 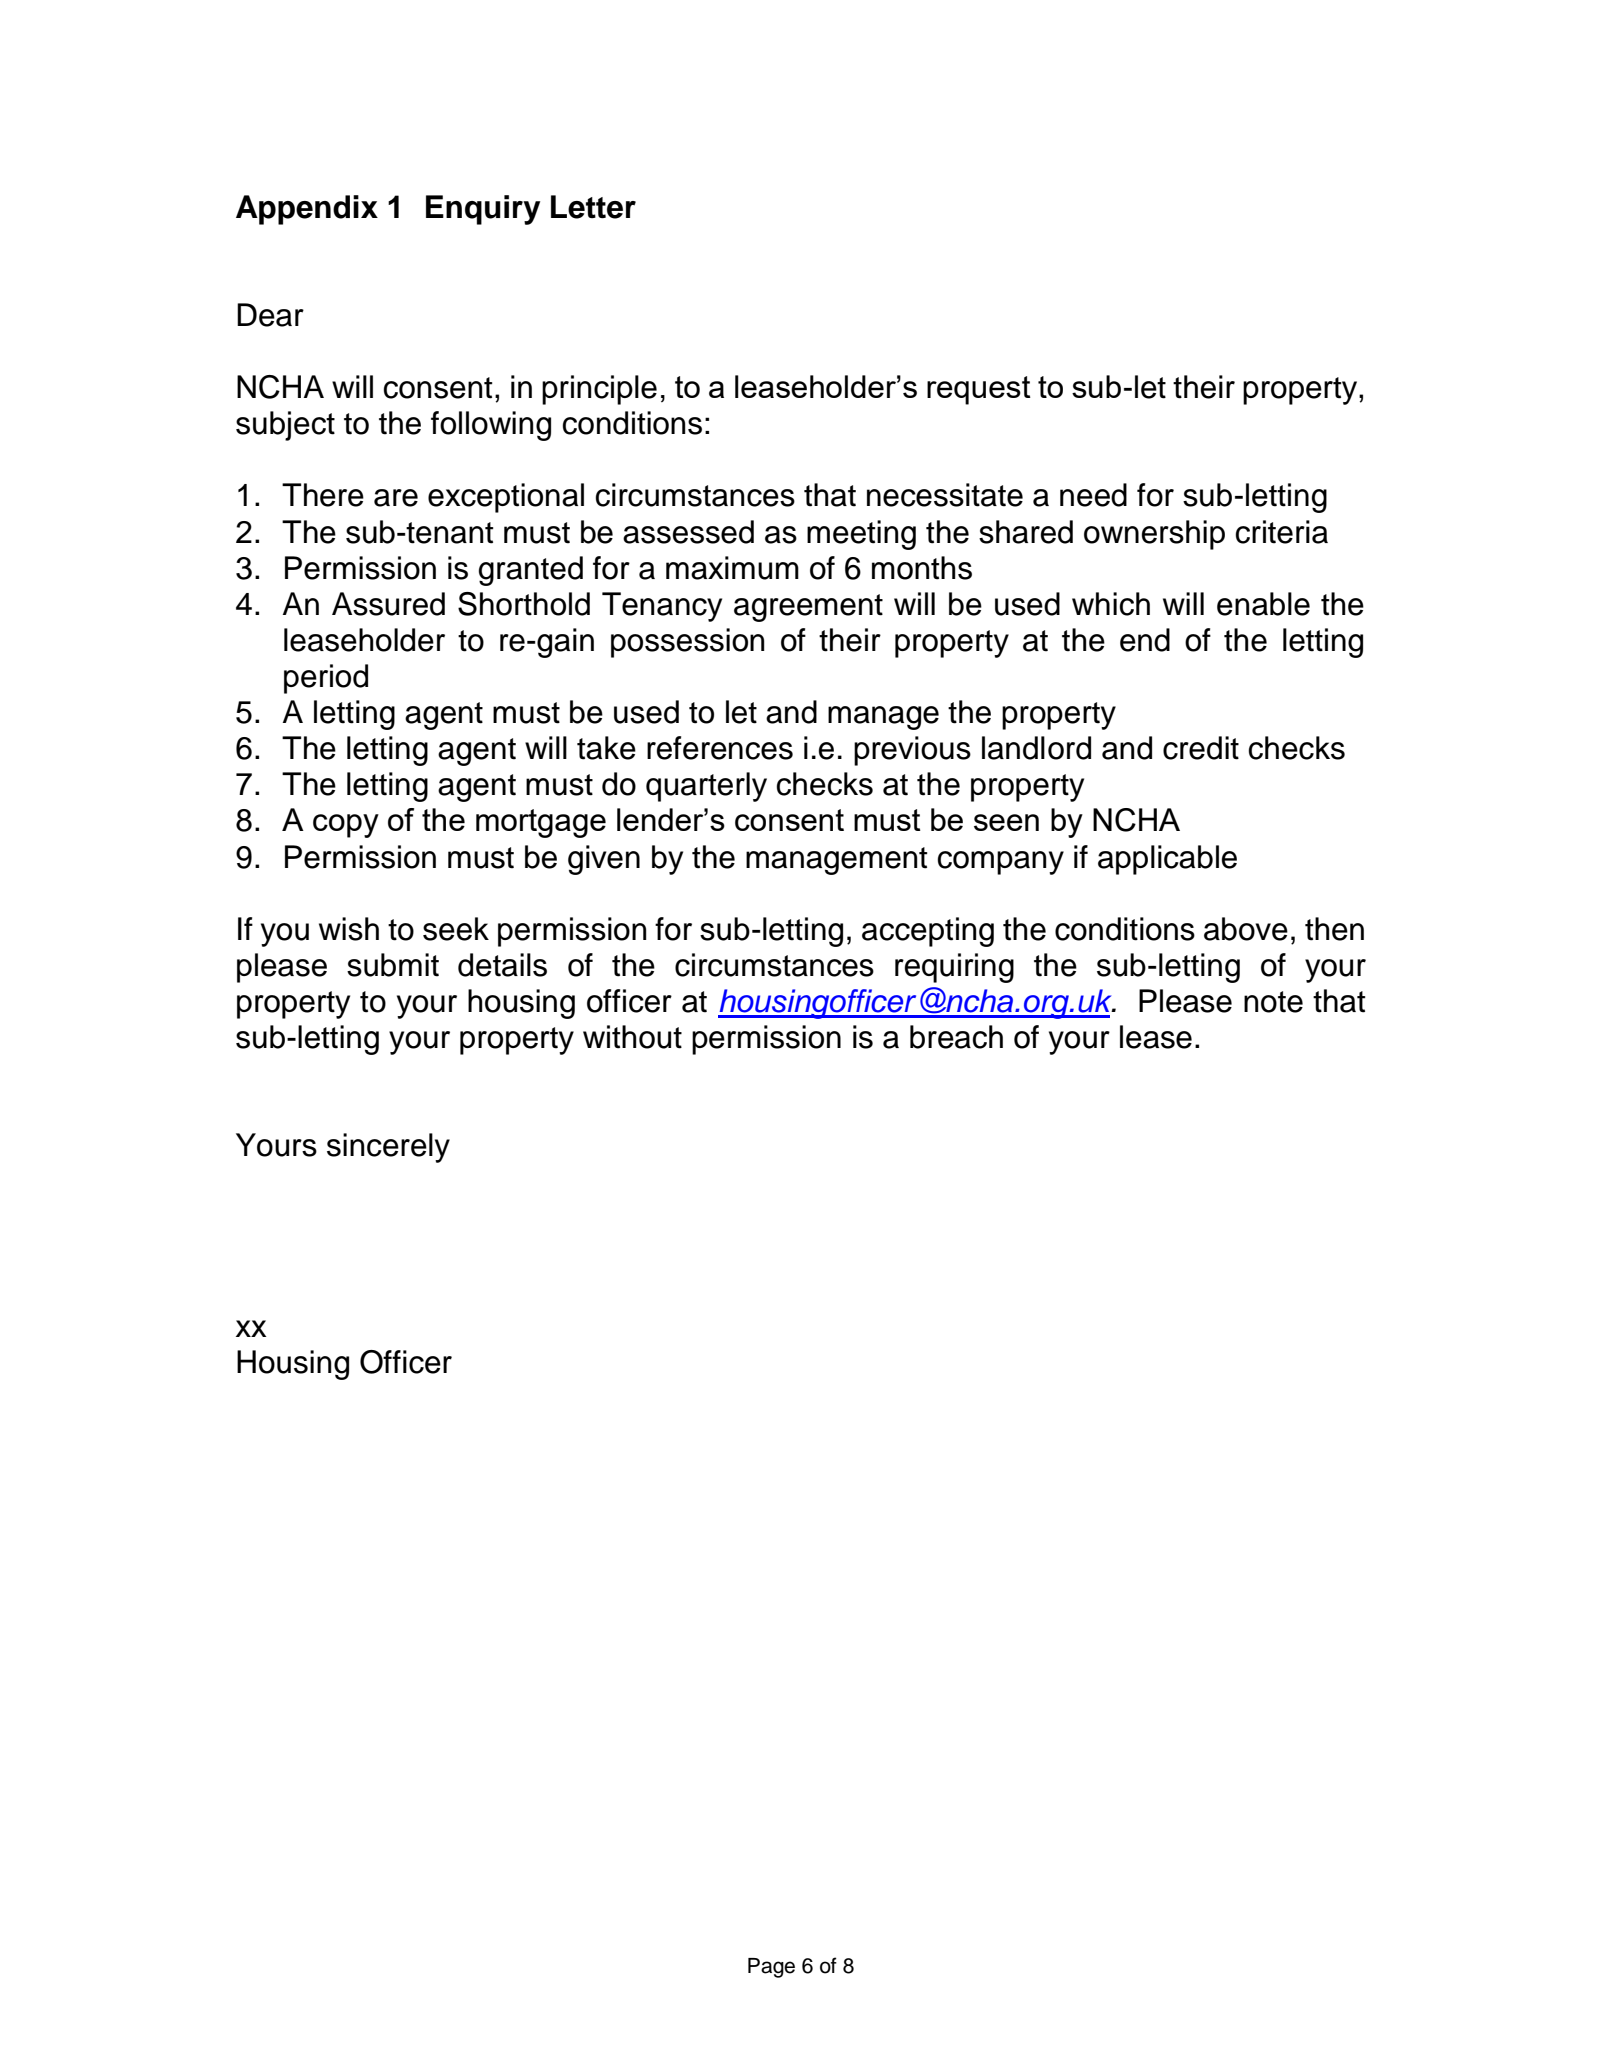 What do you see at coordinates (1201, 748) in the page?
I see `credit` at bounding box center [1201, 748].
